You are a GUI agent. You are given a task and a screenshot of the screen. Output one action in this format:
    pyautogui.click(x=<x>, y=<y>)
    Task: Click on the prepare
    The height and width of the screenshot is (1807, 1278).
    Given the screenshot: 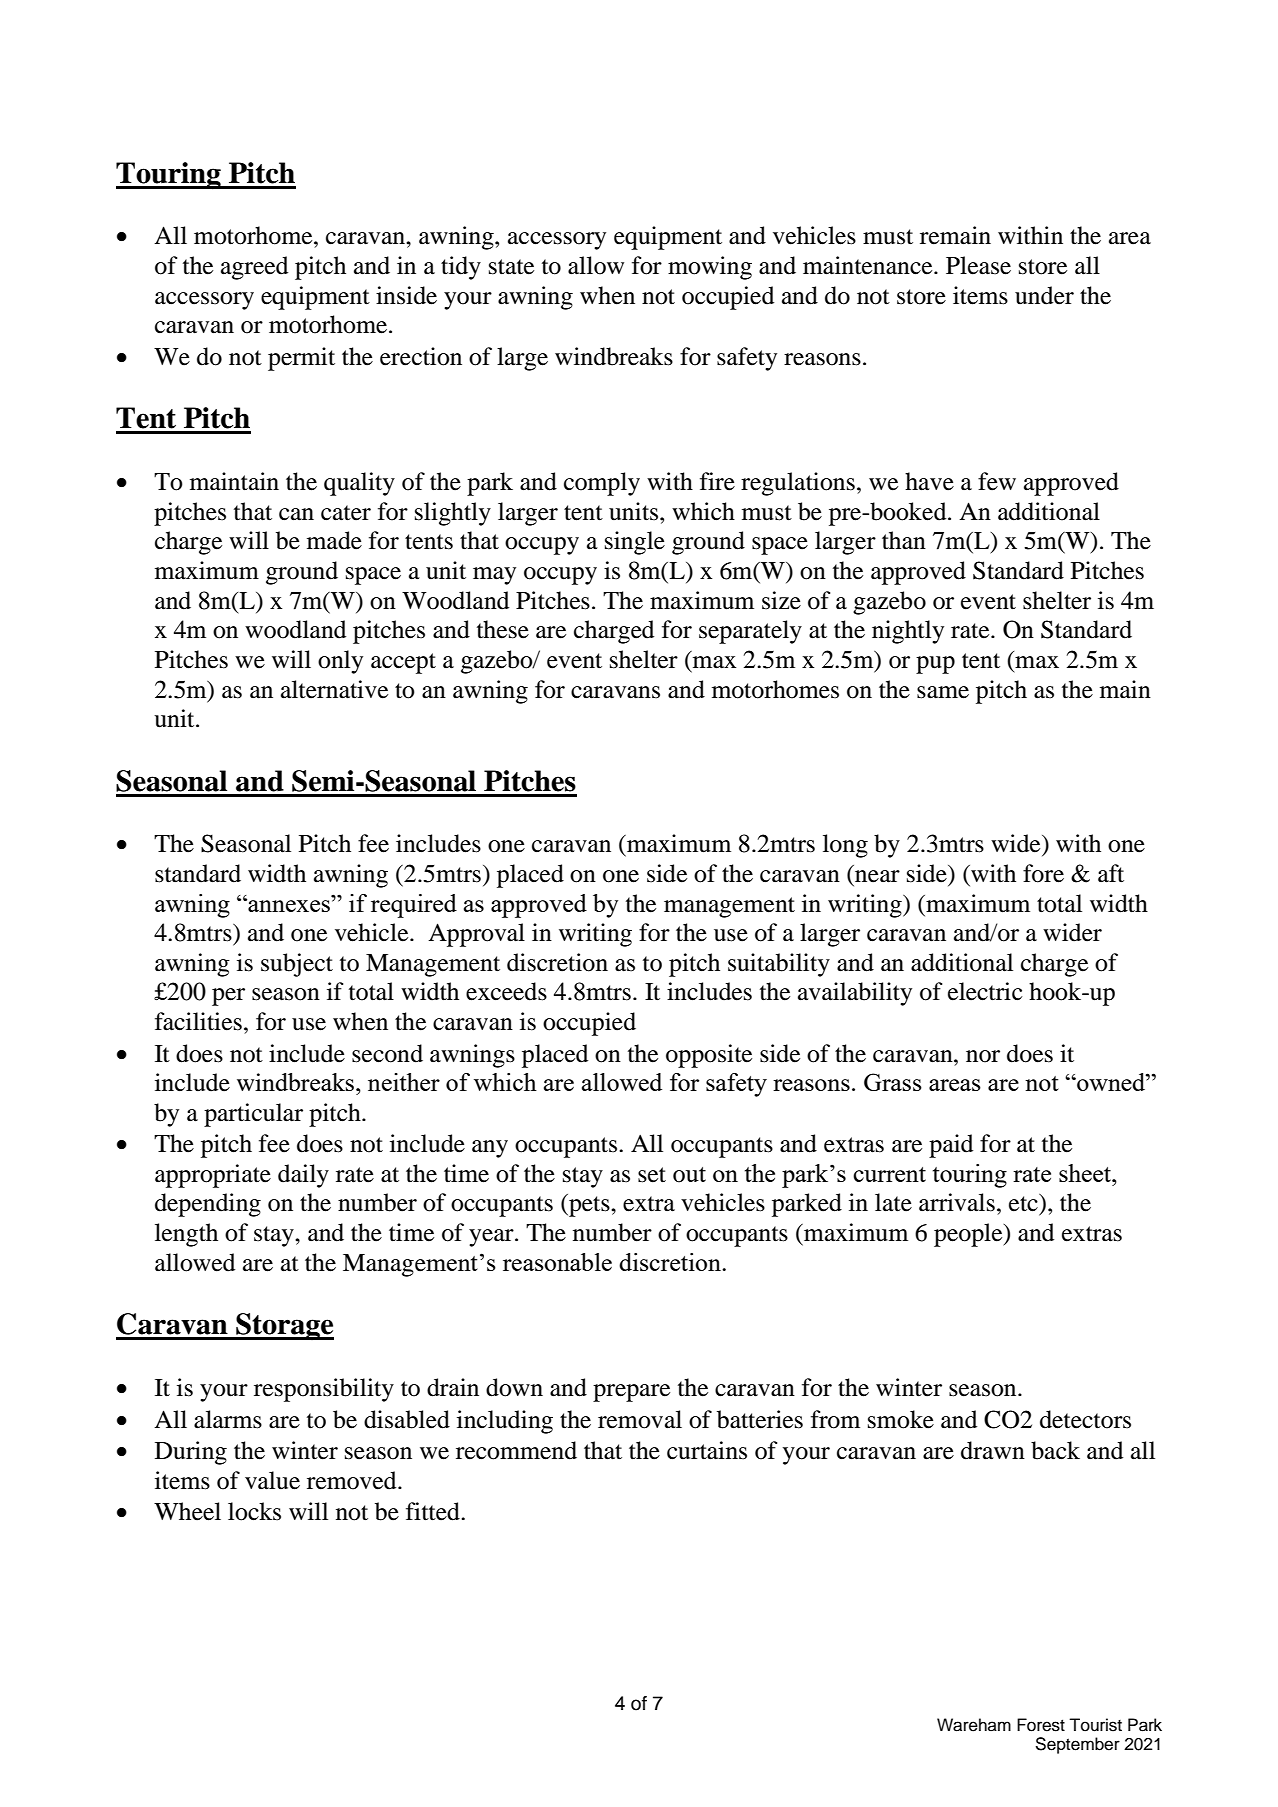 What is the action you would take?
    pyautogui.click(x=631, y=1393)
